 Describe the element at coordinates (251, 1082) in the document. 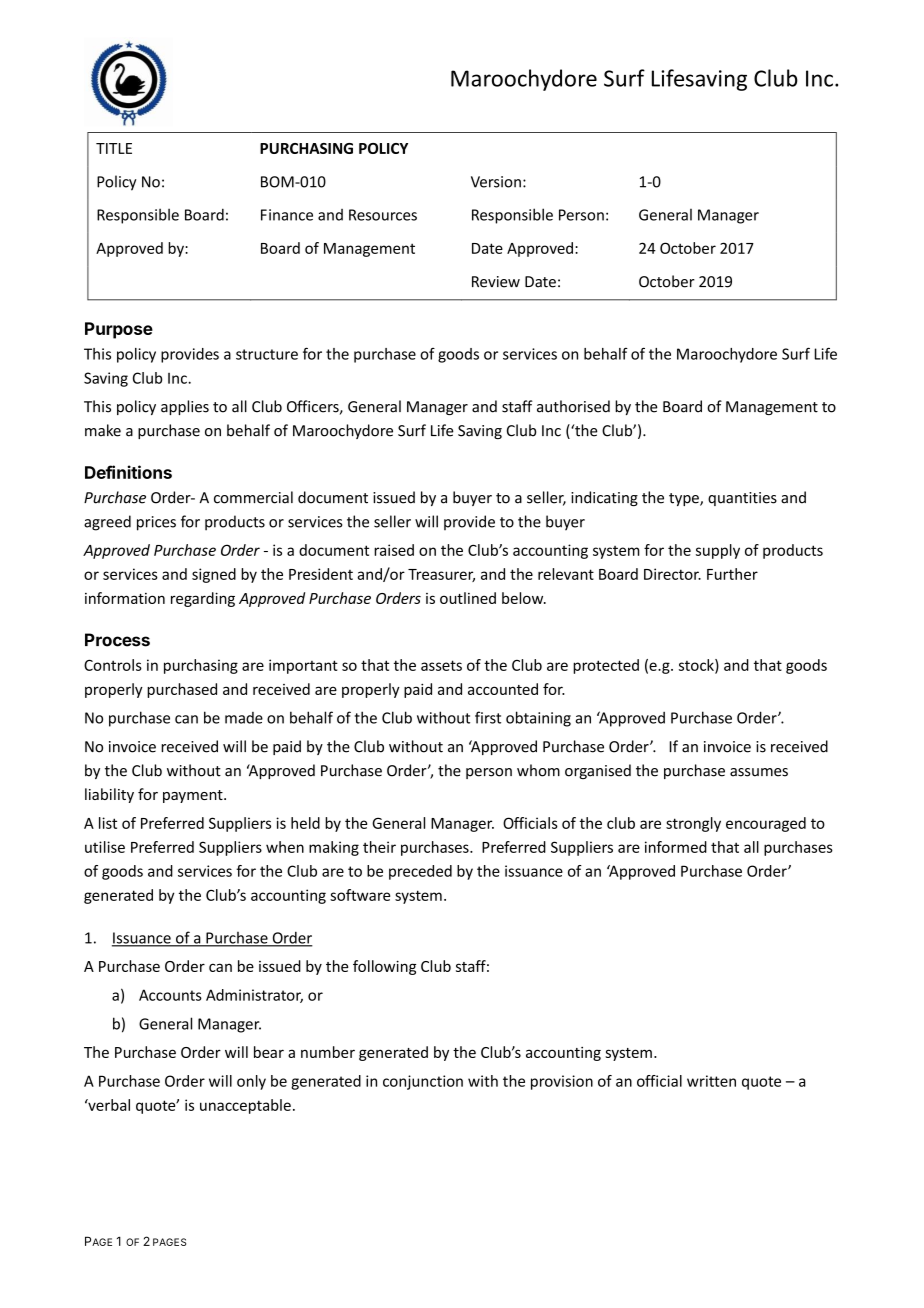

I see `only` at that location.
